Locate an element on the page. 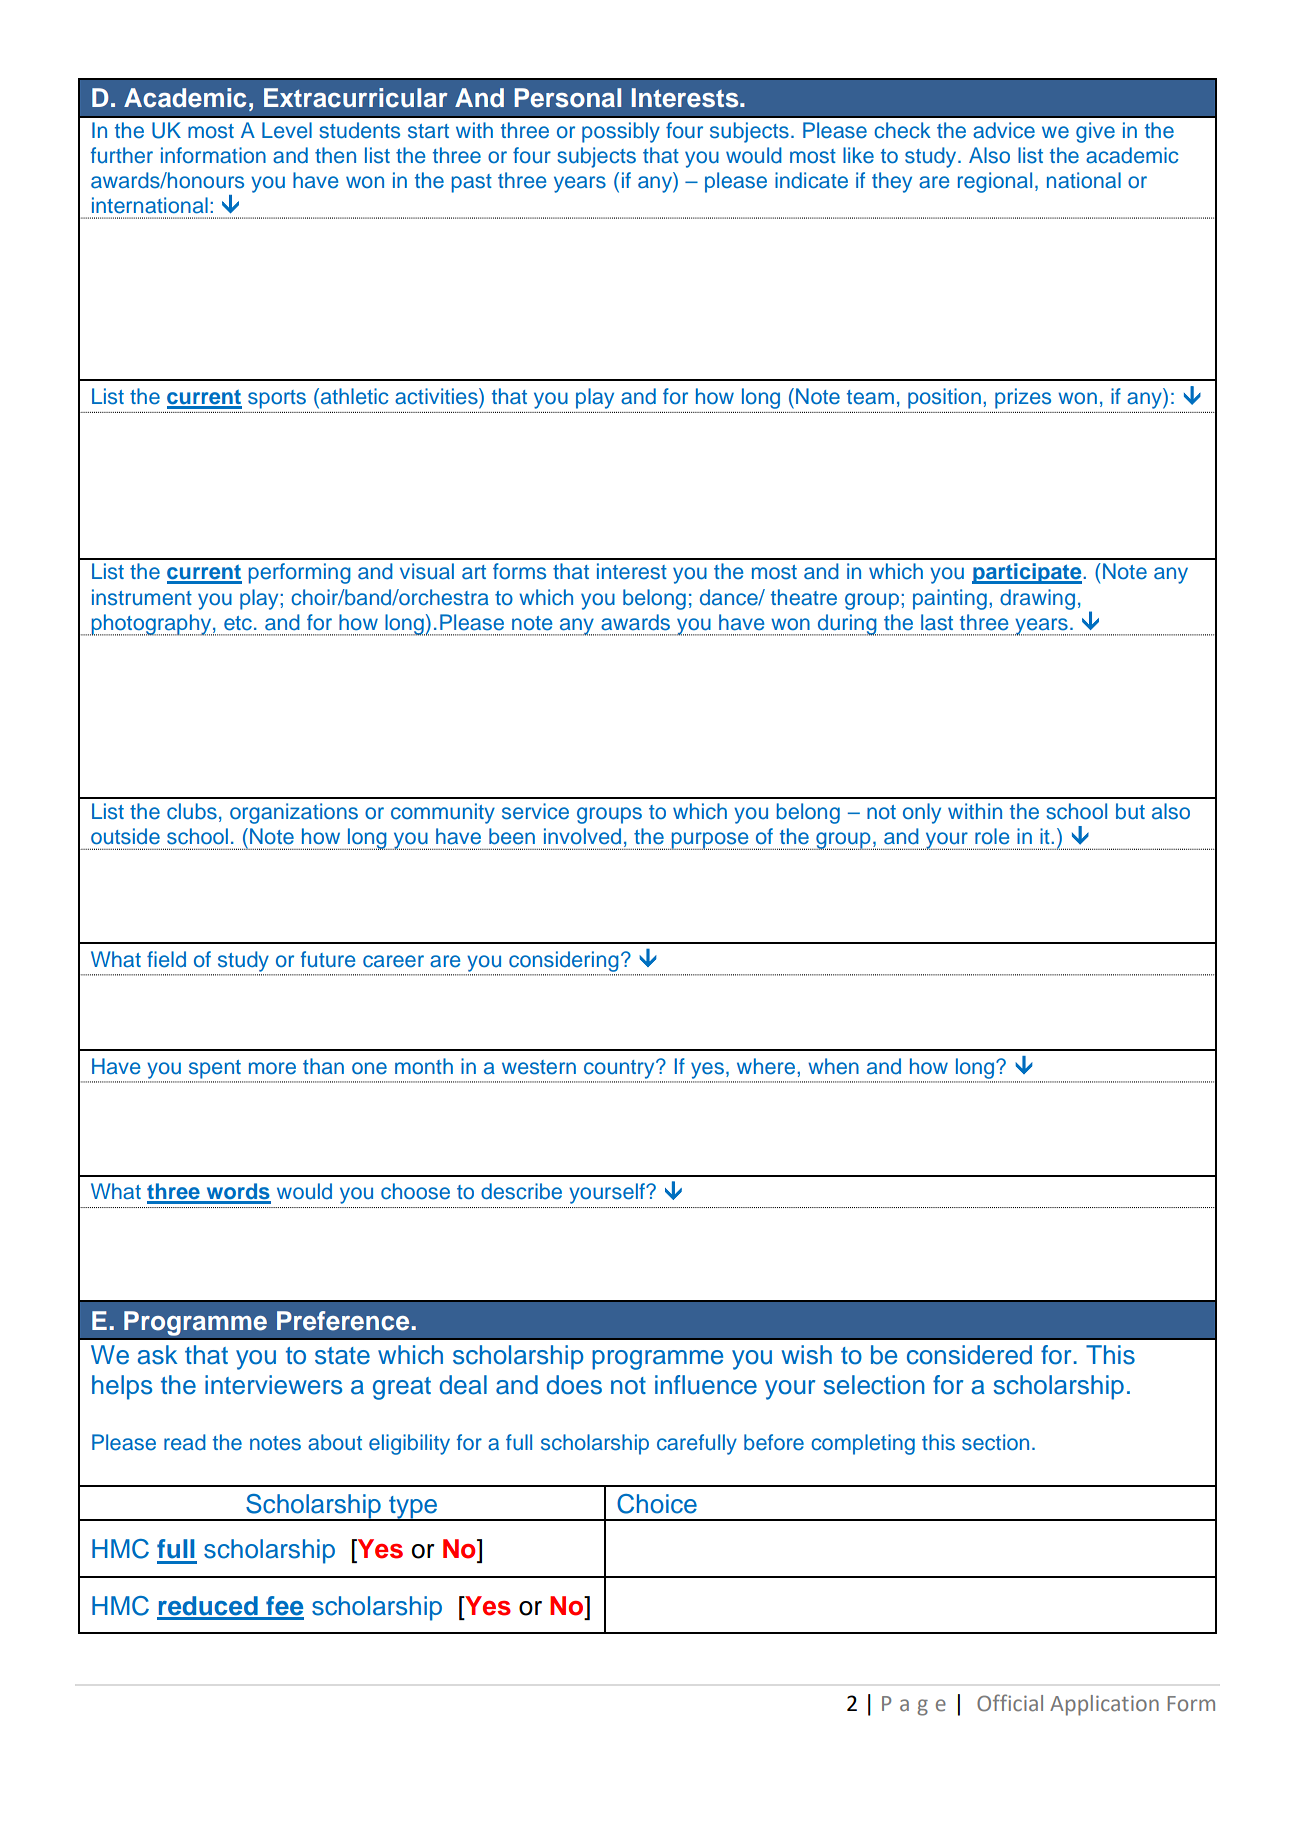 Image resolution: width=1295 pixels, height=1832 pixels. possibly is located at coordinates (621, 132).
